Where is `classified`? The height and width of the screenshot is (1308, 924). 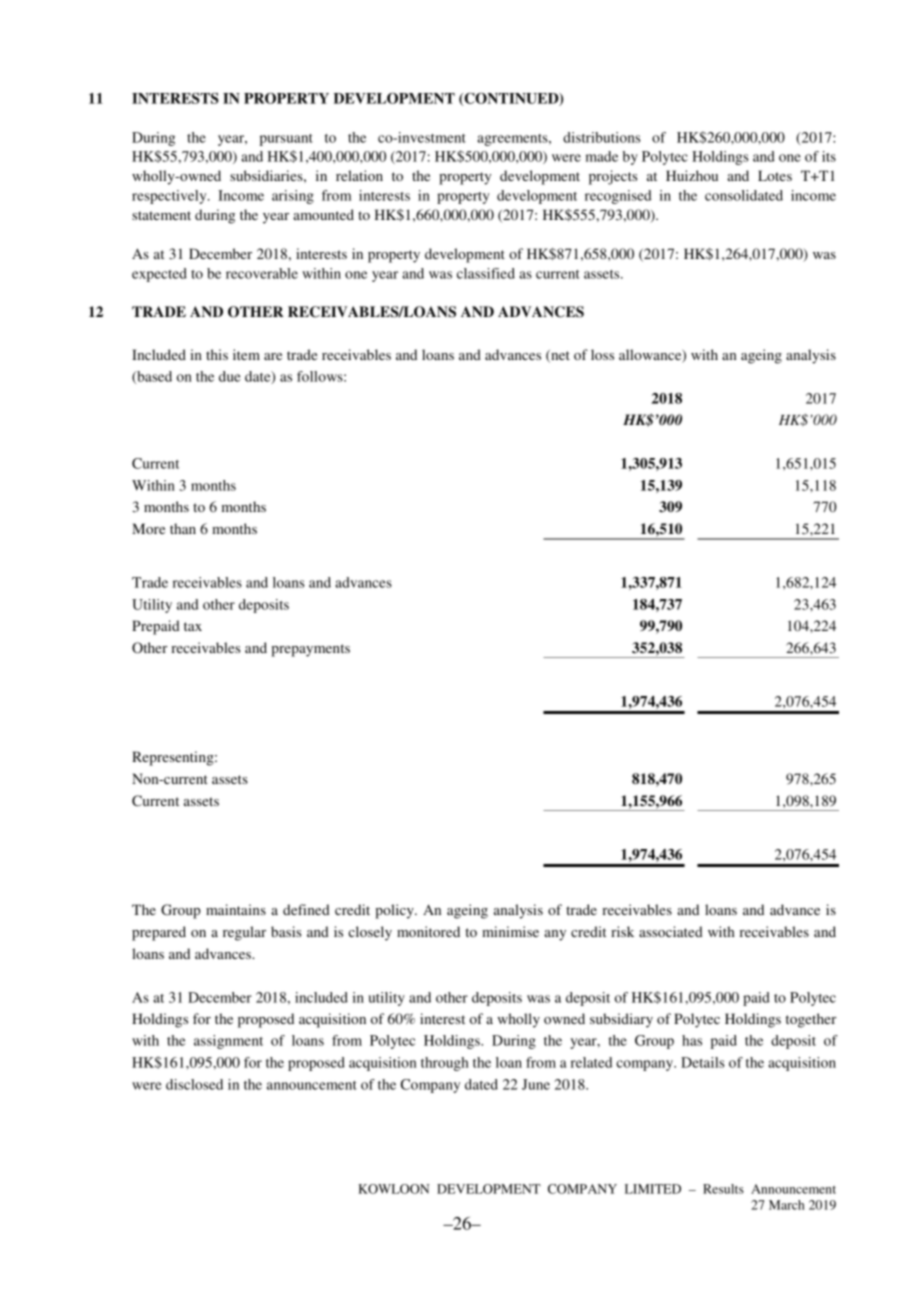 classified is located at coordinates (486, 273).
